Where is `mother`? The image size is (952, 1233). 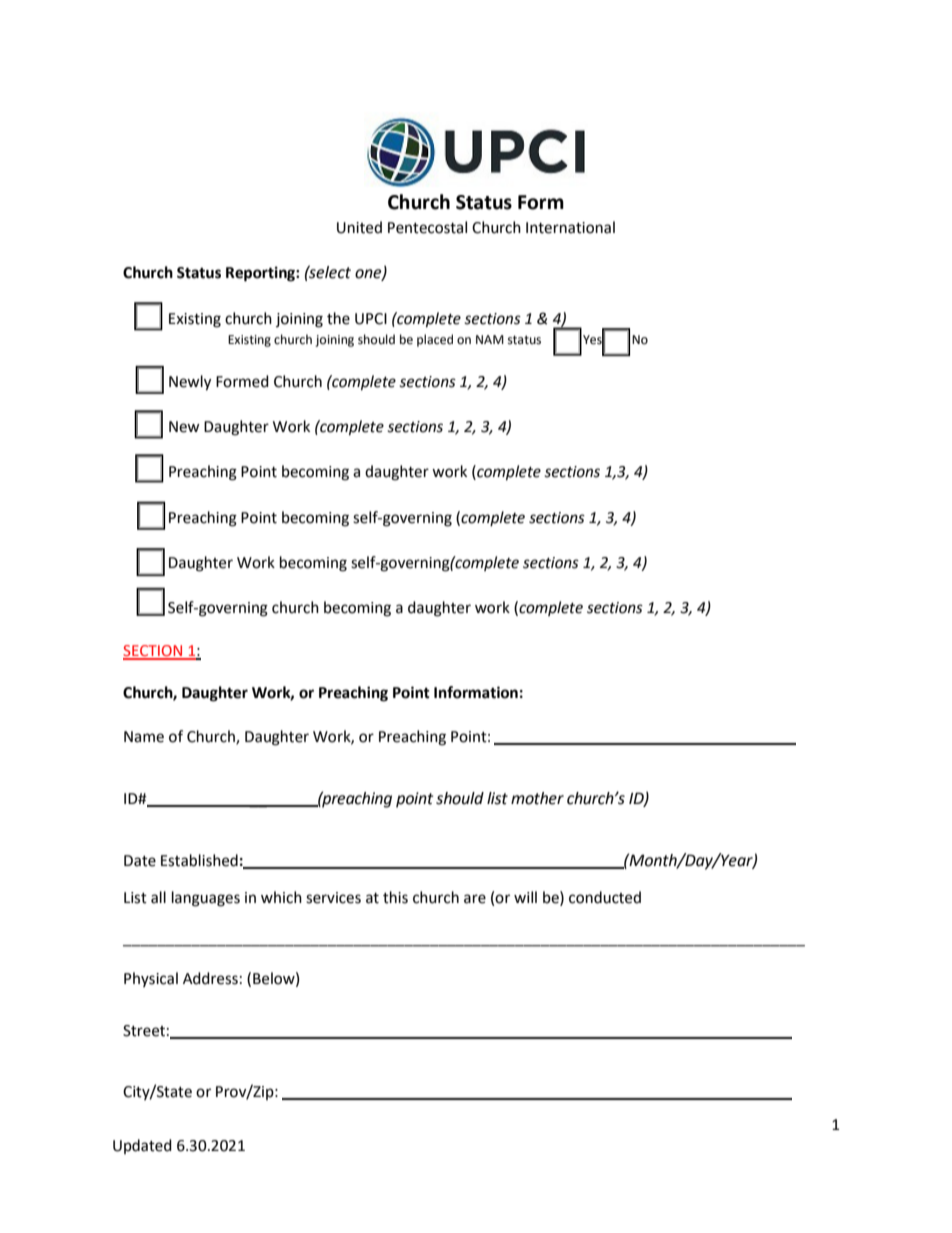 mother is located at coordinates (537, 798).
